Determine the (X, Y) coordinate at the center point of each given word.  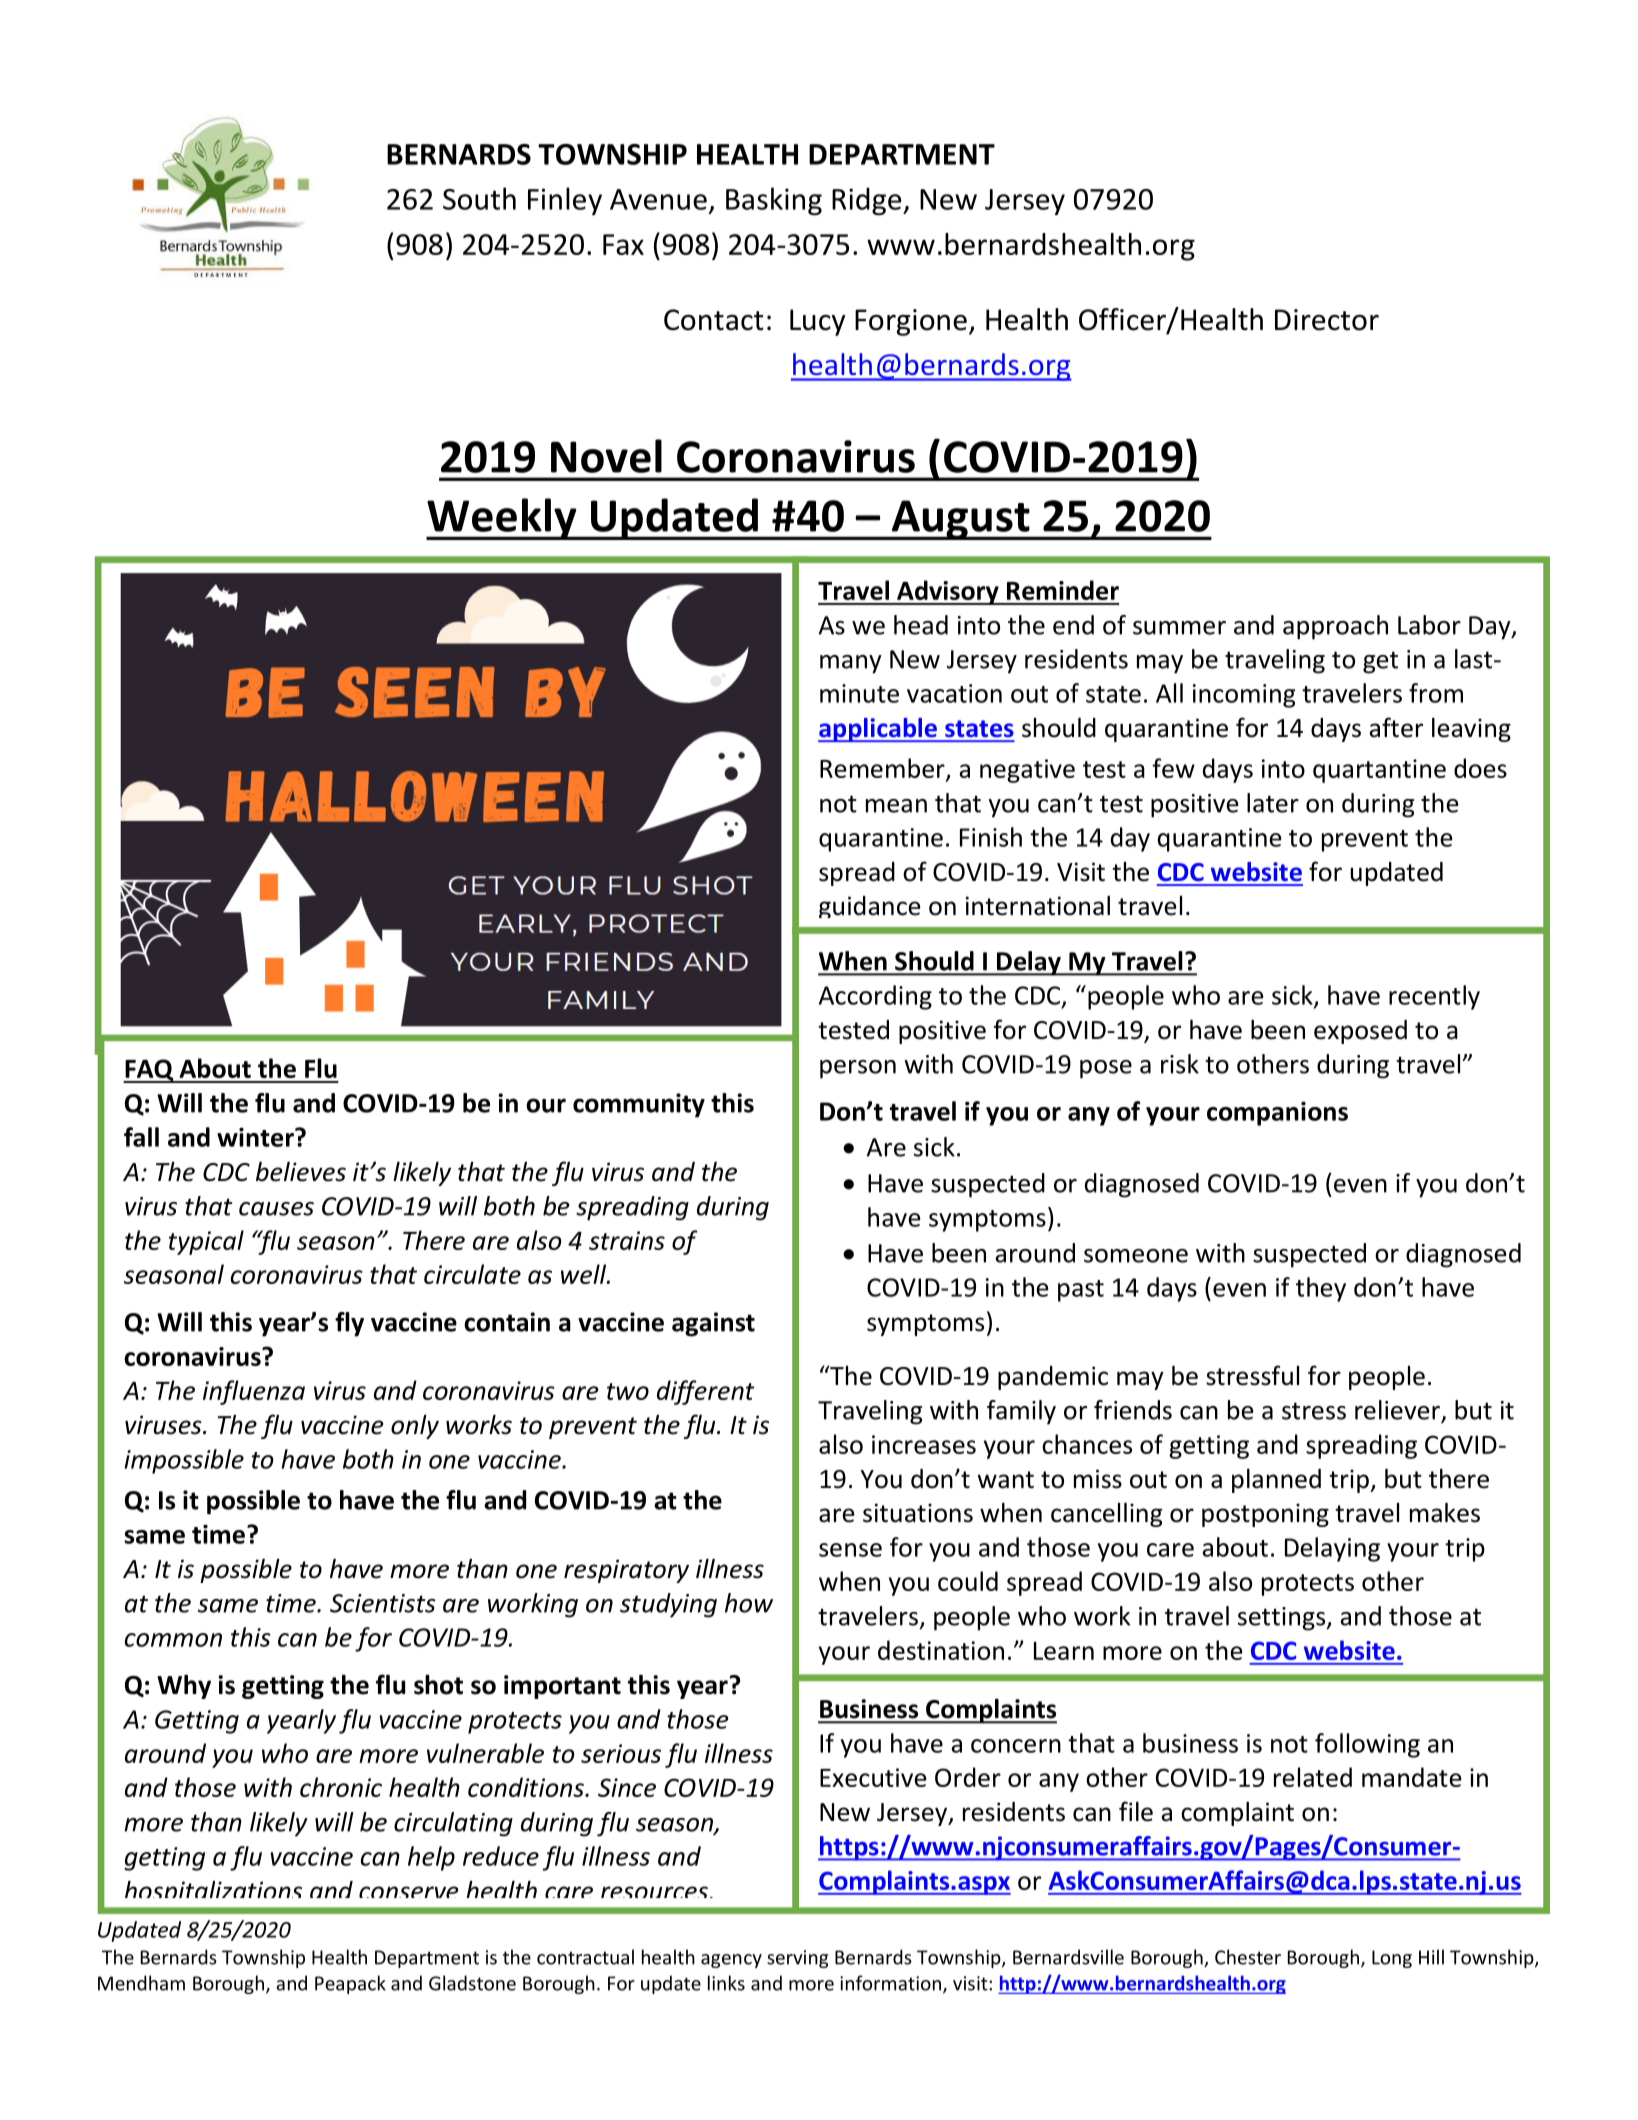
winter (256, 1137)
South (479, 198)
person (858, 1069)
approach (1335, 627)
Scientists (383, 1603)
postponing (1265, 1515)
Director (1327, 320)
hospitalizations (213, 1889)
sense (850, 1550)
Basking (774, 201)
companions (1277, 1113)
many (851, 664)
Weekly (502, 519)
